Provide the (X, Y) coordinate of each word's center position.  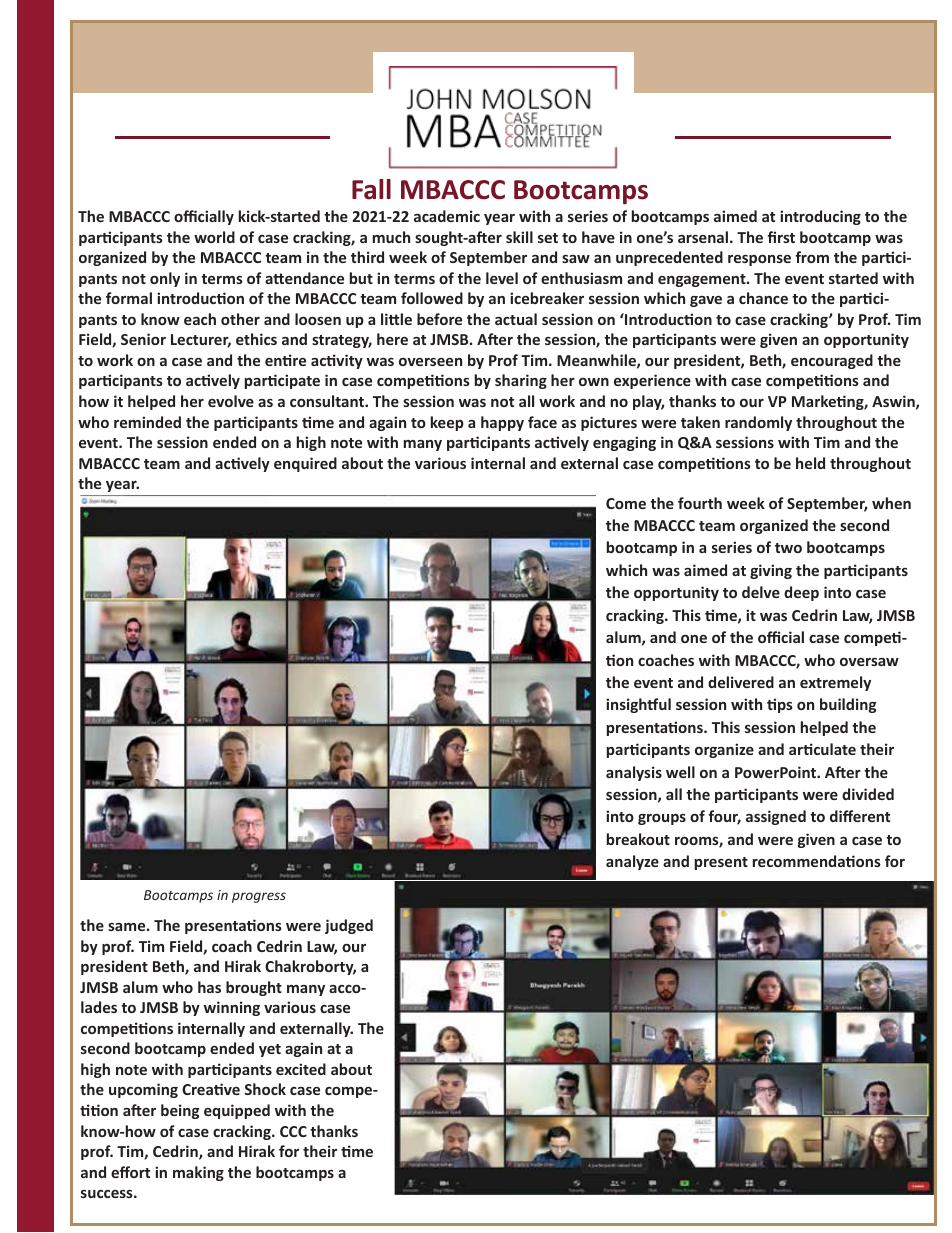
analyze (632, 862)
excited (301, 1069)
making (198, 1173)
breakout (638, 839)
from (812, 257)
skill (519, 237)
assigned (776, 817)
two (788, 548)
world (214, 237)
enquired (305, 464)
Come (626, 503)
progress (259, 897)
